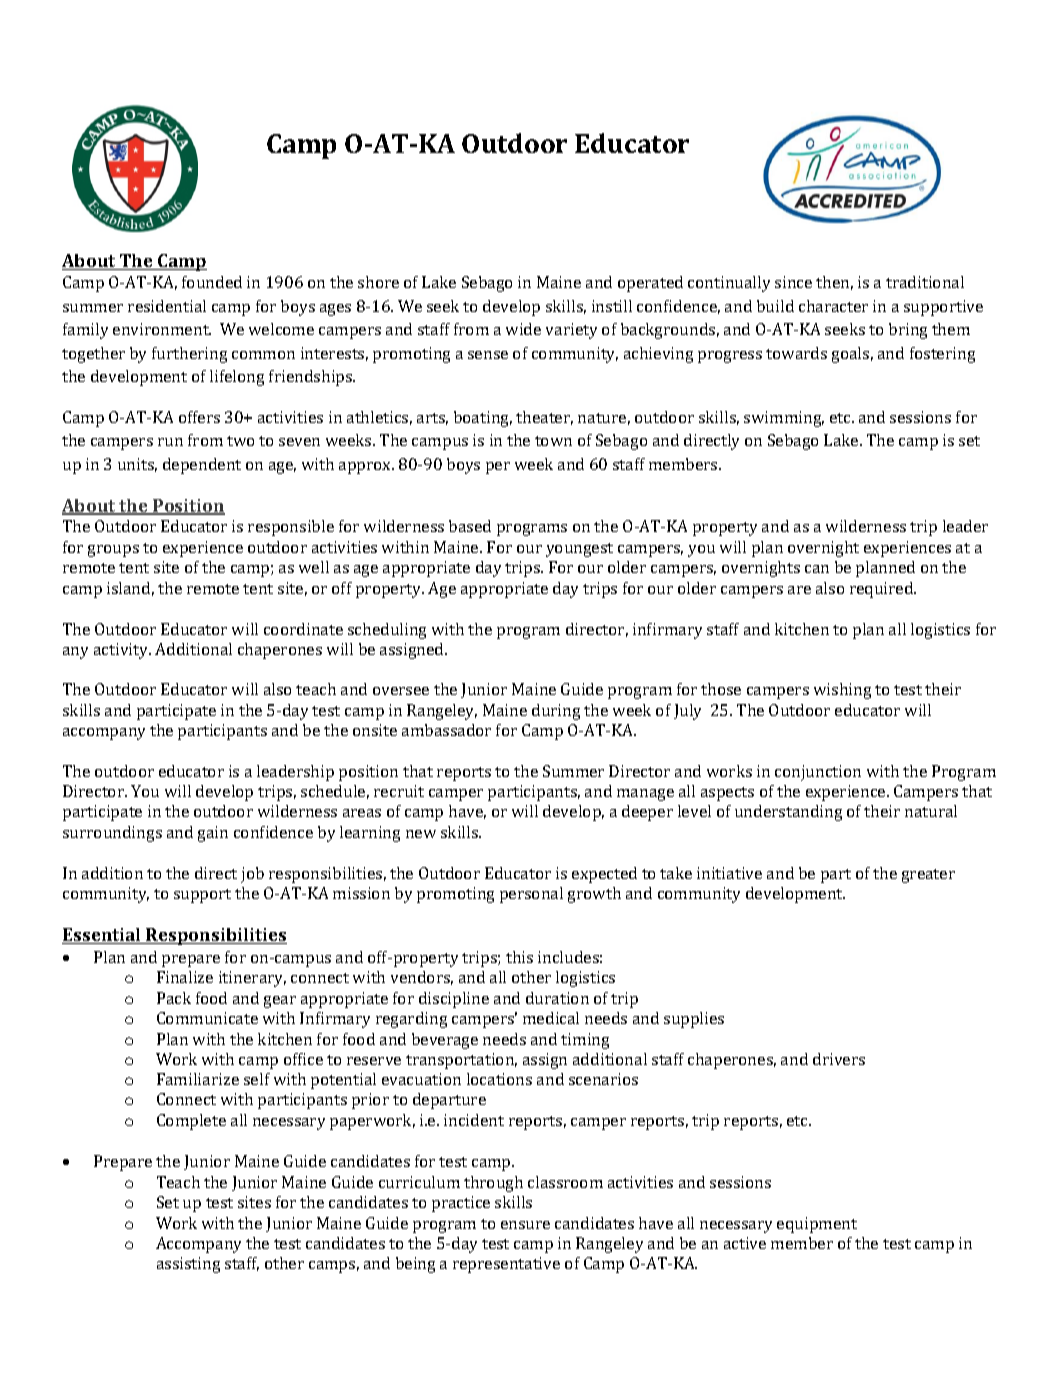  Describe the element at coordinates (818, 773) in the screenshot. I see `conjunction` at that location.
